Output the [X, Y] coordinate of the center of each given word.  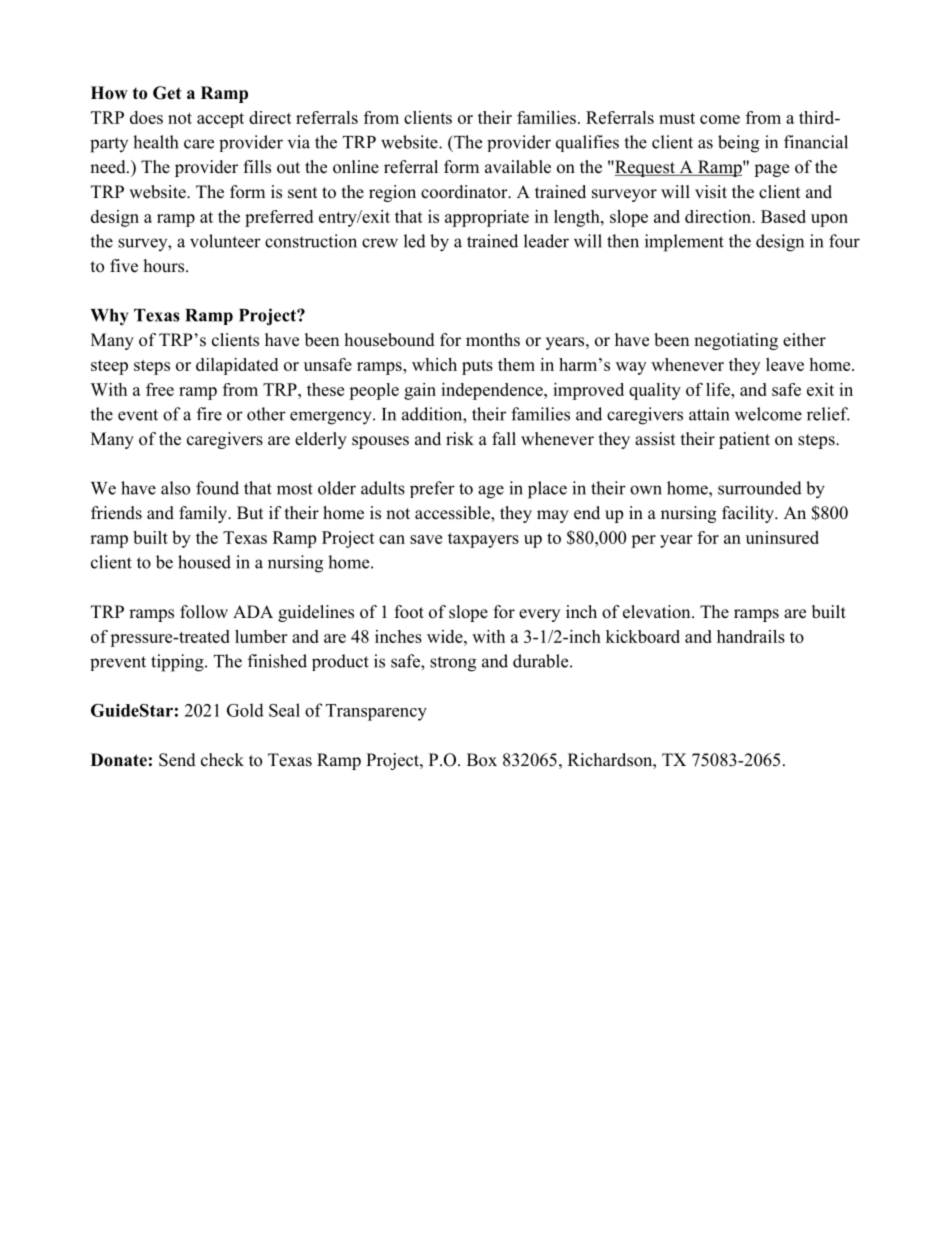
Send [177, 760]
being [738, 144]
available [518, 167]
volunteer [225, 241]
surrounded [760, 488]
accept [220, 120]
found [217, 488]
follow [204, 612]
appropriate [487, 218]
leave [785, 364]
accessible [453, 514]
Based [783, 216]
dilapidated [237, 366]
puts [477, 367]
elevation [658, 612]
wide [446, 636]
